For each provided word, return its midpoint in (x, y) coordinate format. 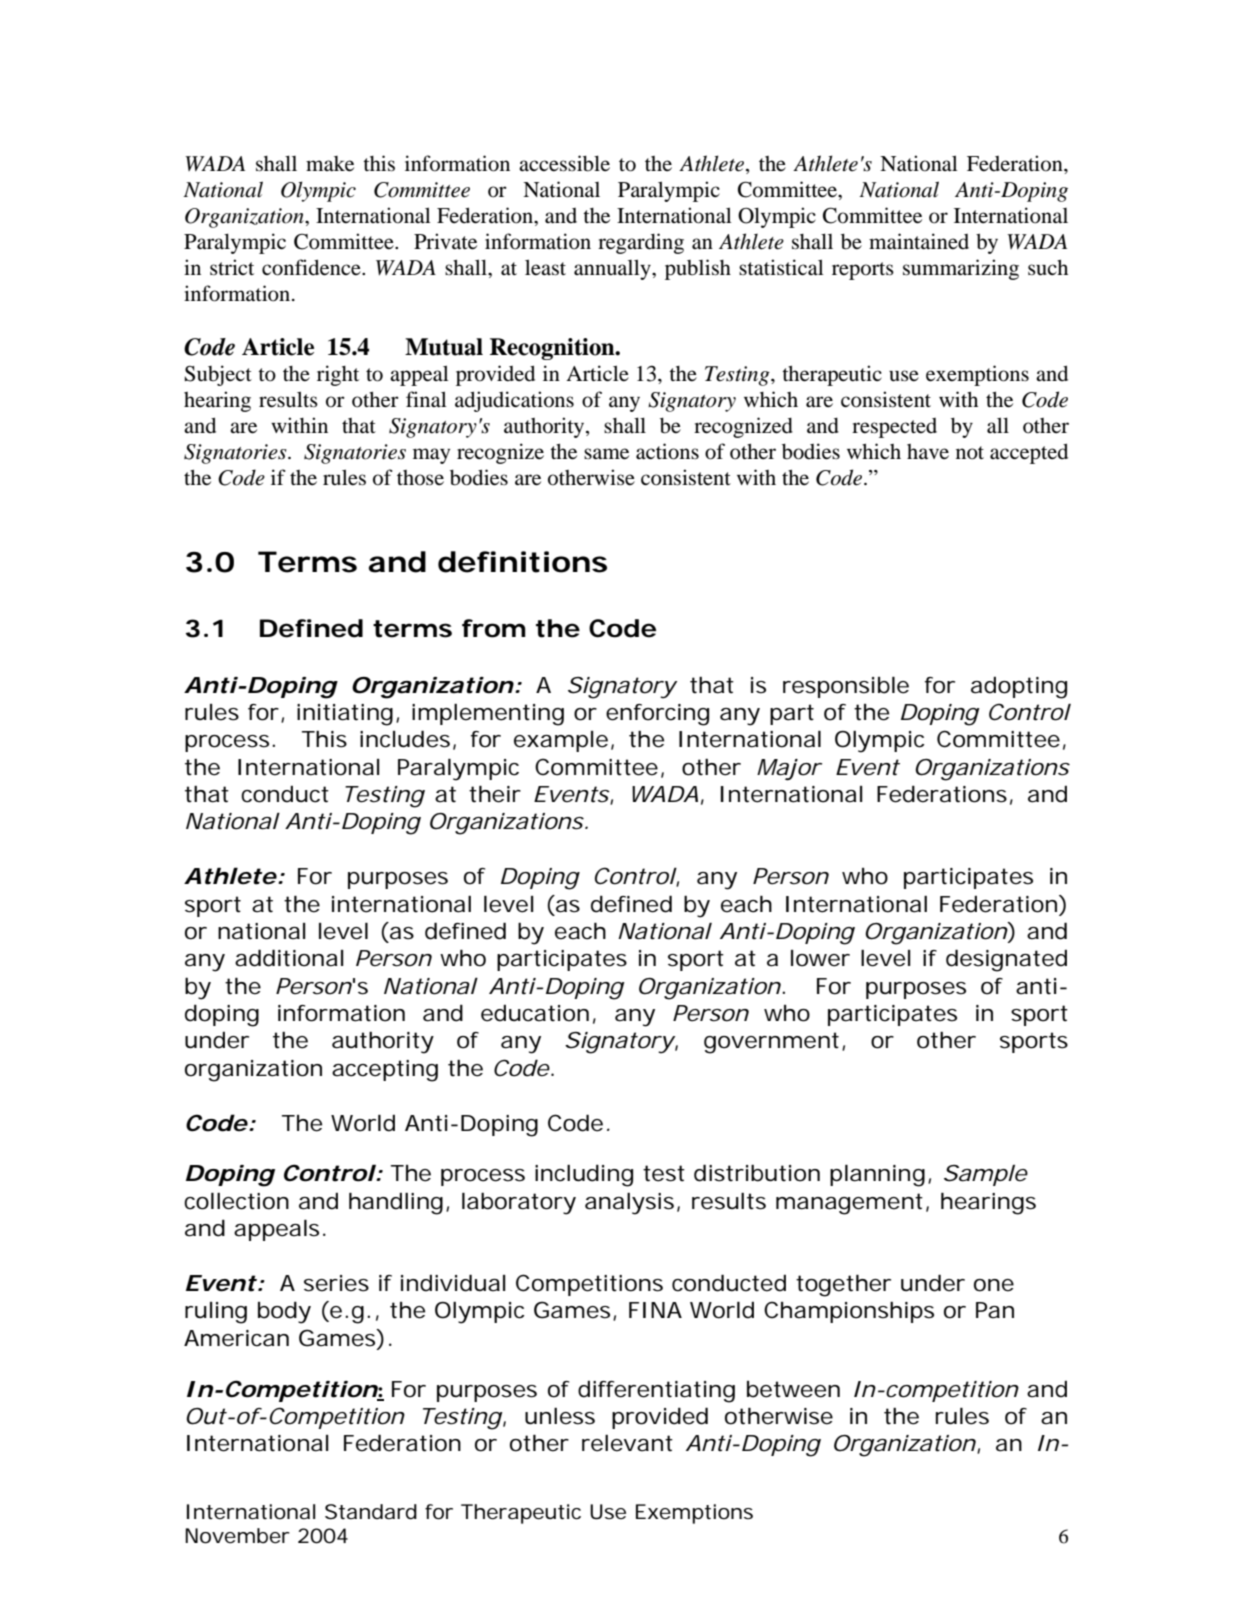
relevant (627, 1443)
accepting (385, 1071)
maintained (919, 241)
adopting (1019, 687)
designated (1006, 960)
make (330, 164)
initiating (345, 715)
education (535, 1013)
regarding (641, 243)
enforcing (657, 715)
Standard (371, 1512)
